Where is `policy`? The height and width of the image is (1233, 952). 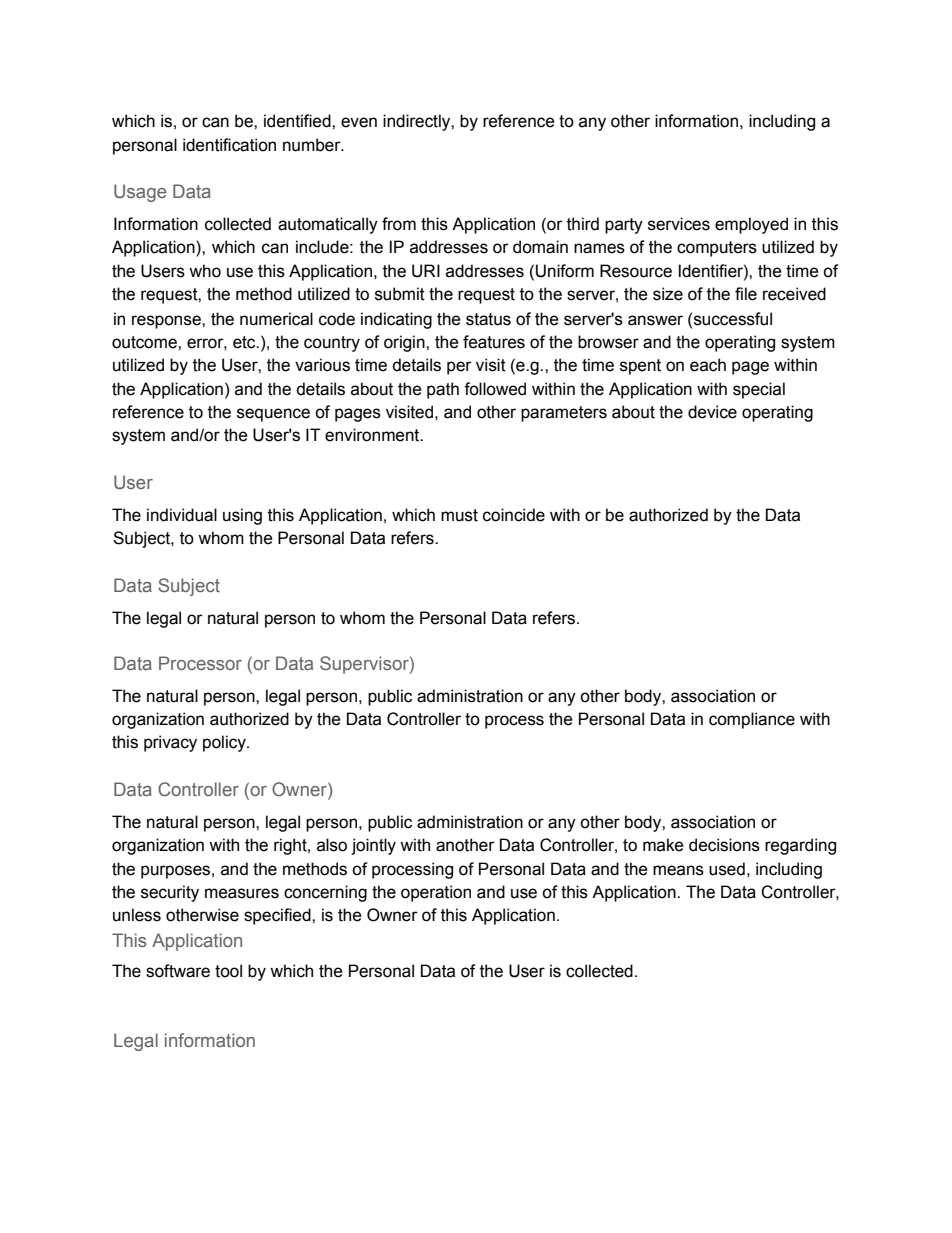
policy is located at coordinates (225, 743).
